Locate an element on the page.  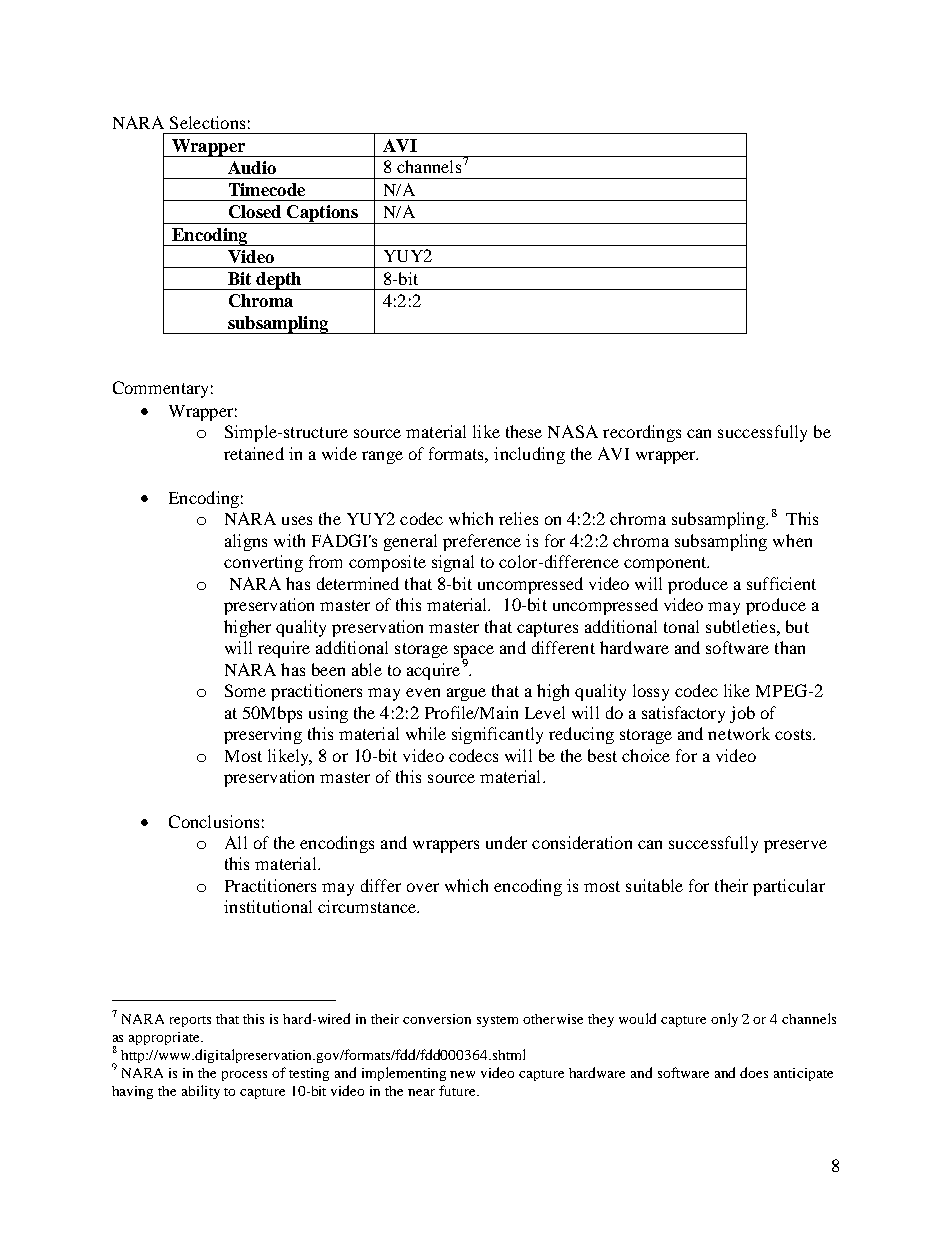
future is located at coordinates (459, 1090).
